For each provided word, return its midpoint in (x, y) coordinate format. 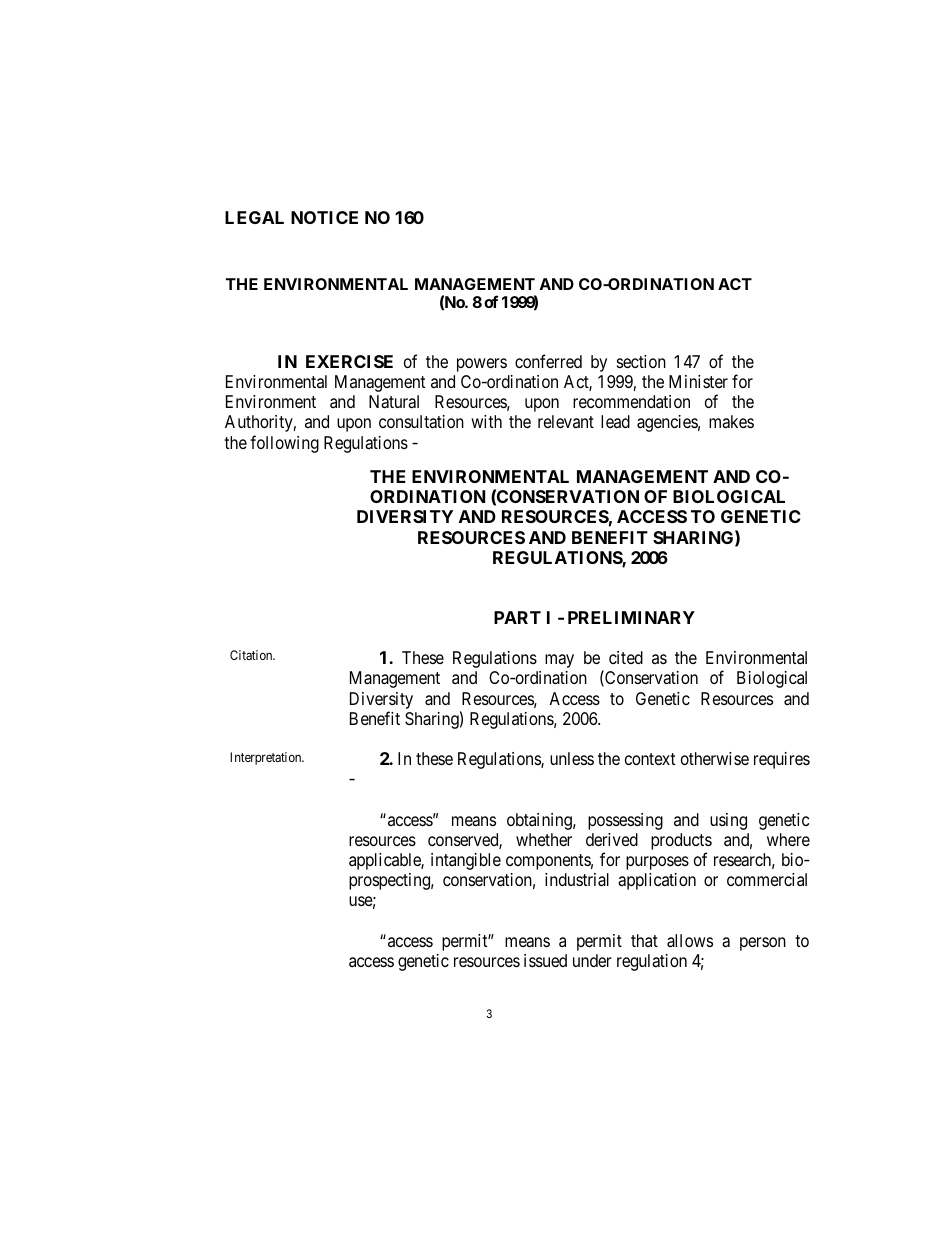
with (486, 421)
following (284, 444)
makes (731, 422)
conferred (548, 361)
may (559, 661)
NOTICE (324, 217)
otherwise (715, 758)
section (641, 361)
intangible (466, 861)
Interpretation (267, 758)
